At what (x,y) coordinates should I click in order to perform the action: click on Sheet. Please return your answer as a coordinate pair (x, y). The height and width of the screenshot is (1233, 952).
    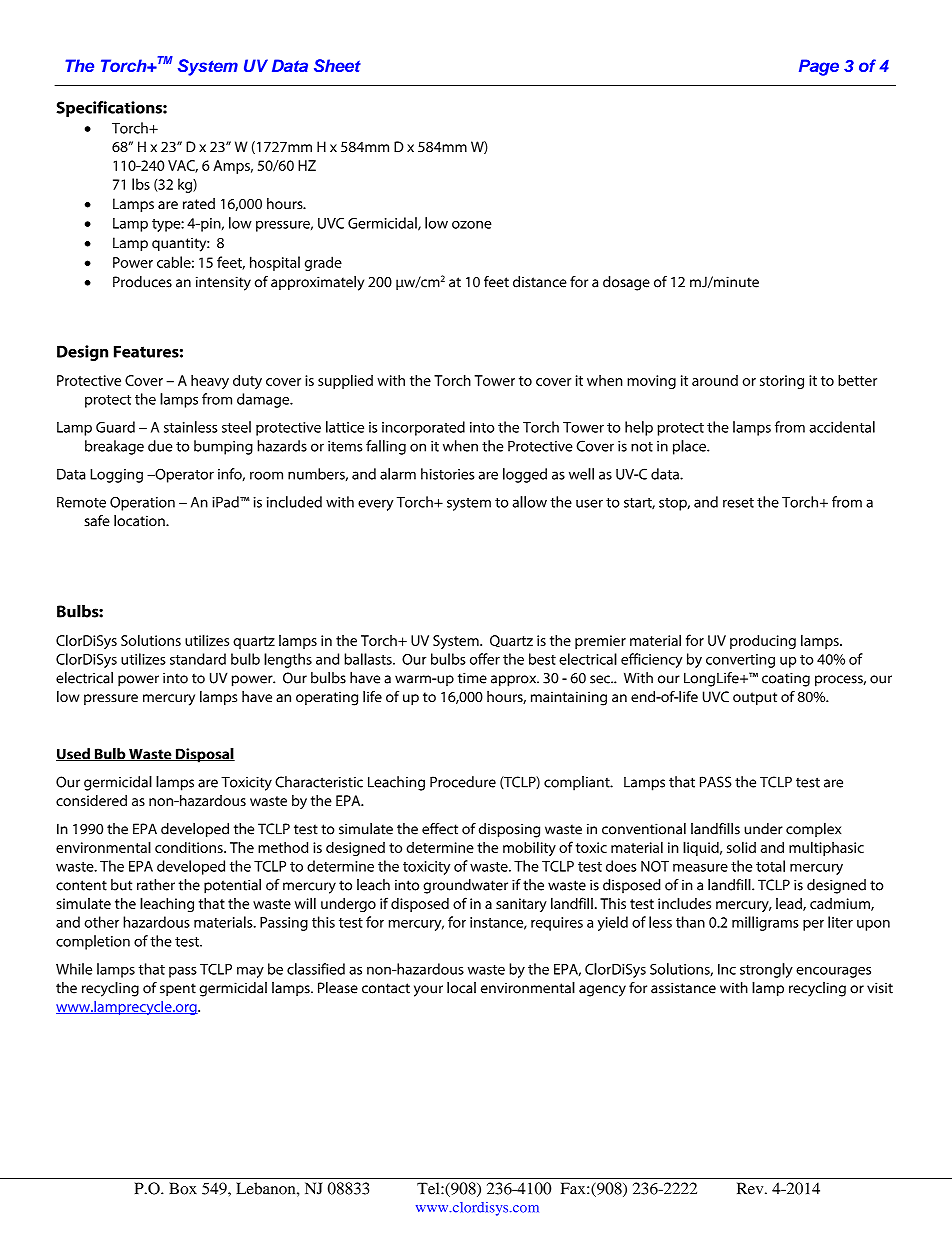
    Looking at the image, I should click on (337, 65).
